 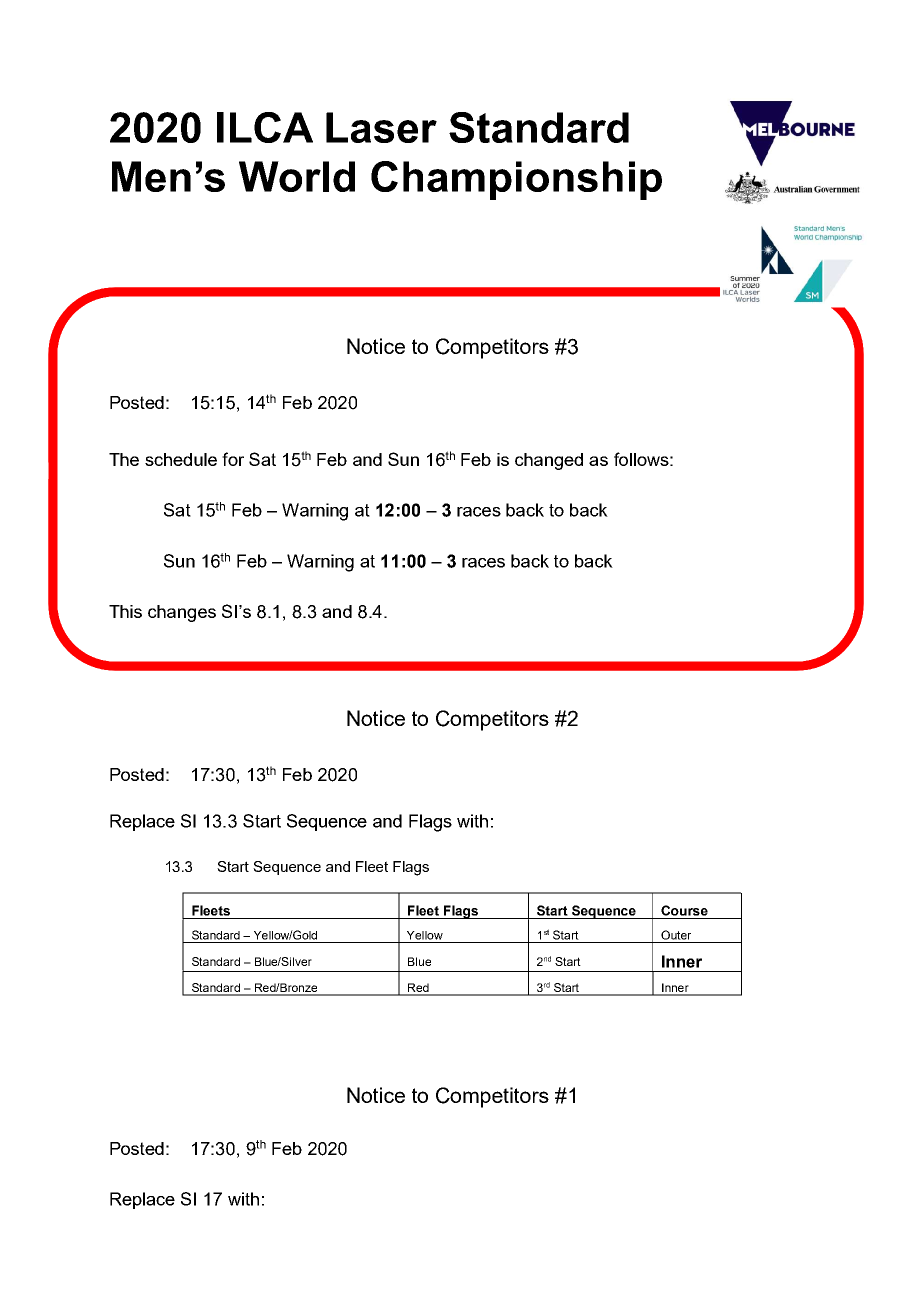 I want to click on Championship, so click(x=516, y=180).
